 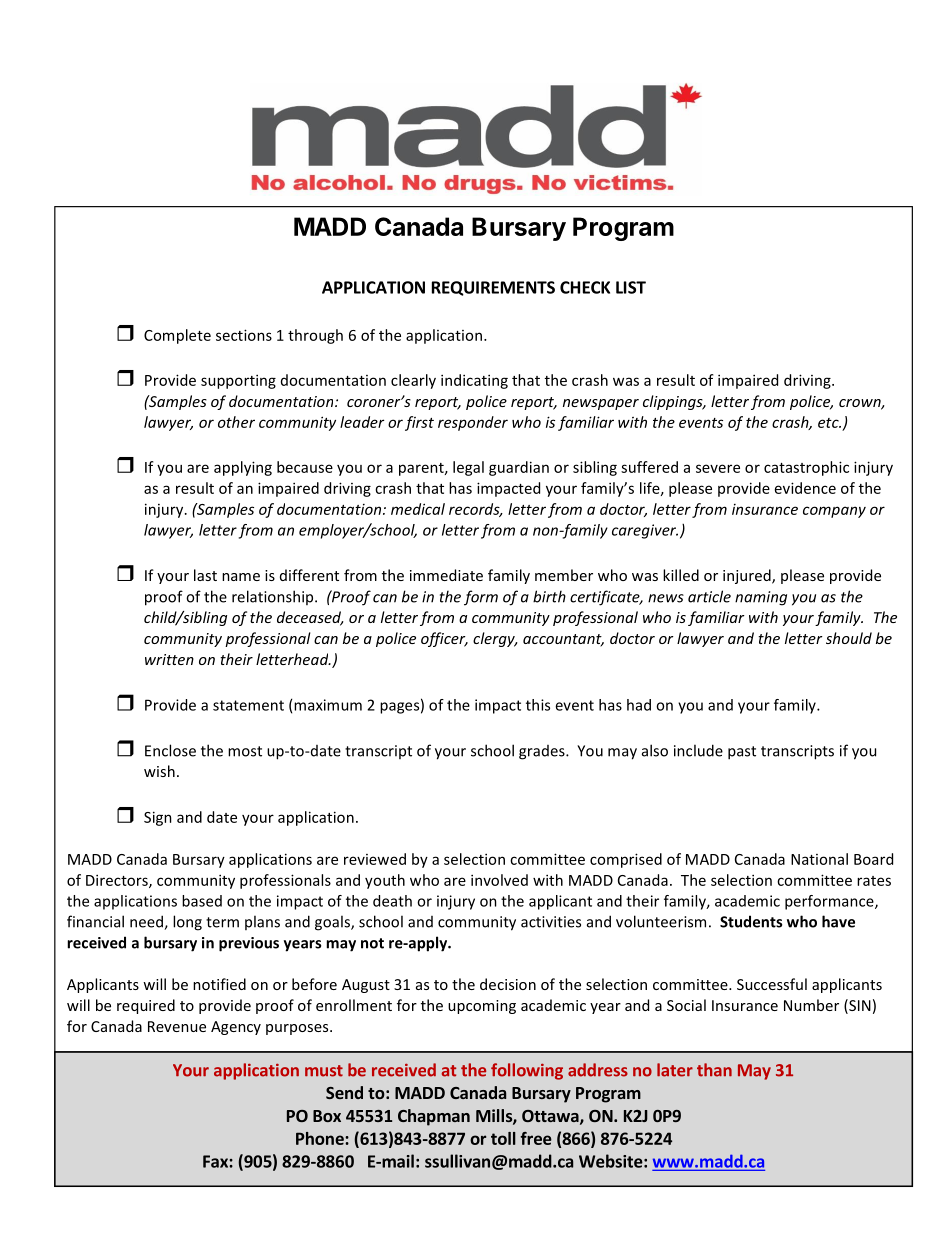 What do you see at coordinates (493, 288) in the image?
I see `REQUIREMENTS` at bounding box center [493, 288].
